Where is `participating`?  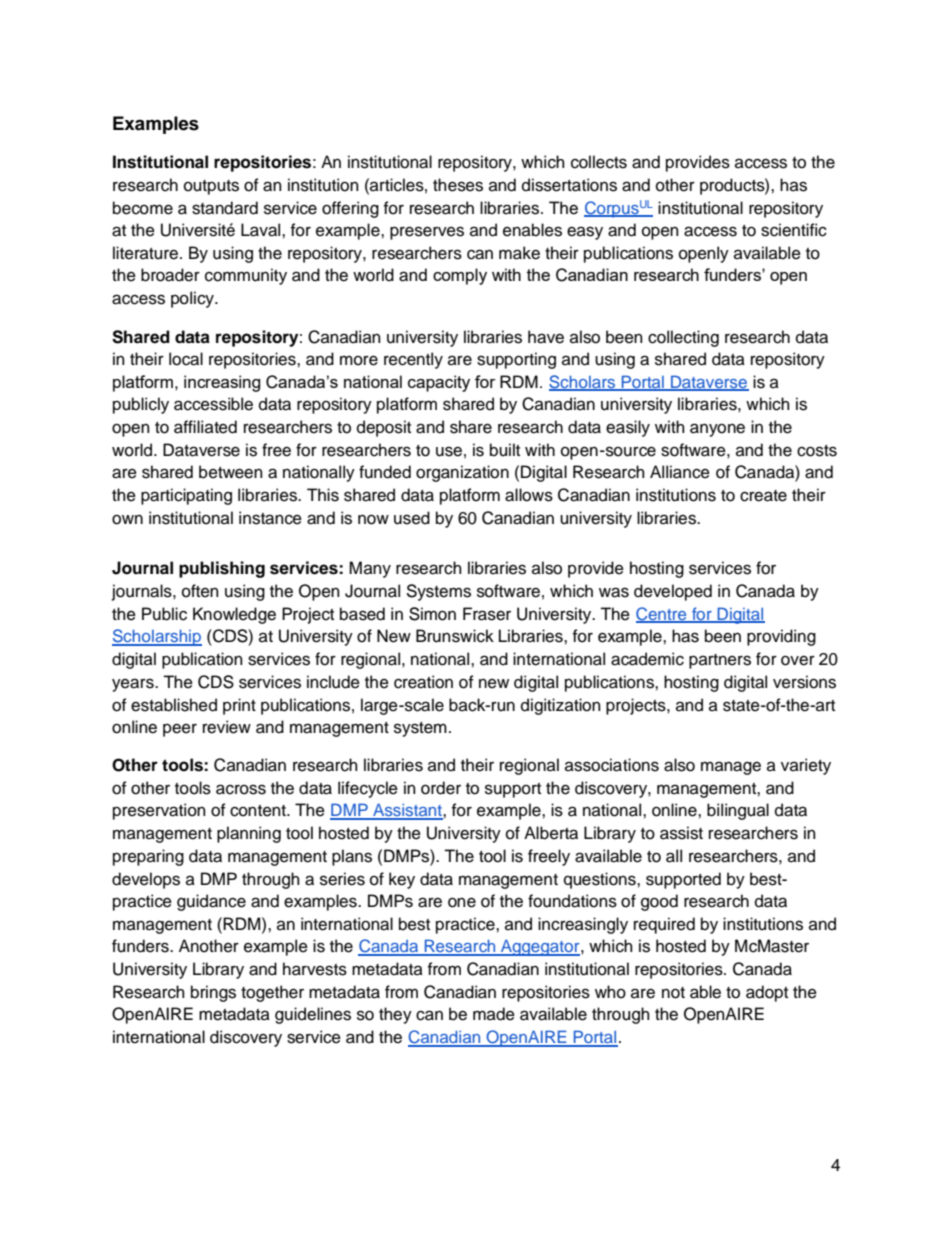 participating is located at coordinates (186, 496).
